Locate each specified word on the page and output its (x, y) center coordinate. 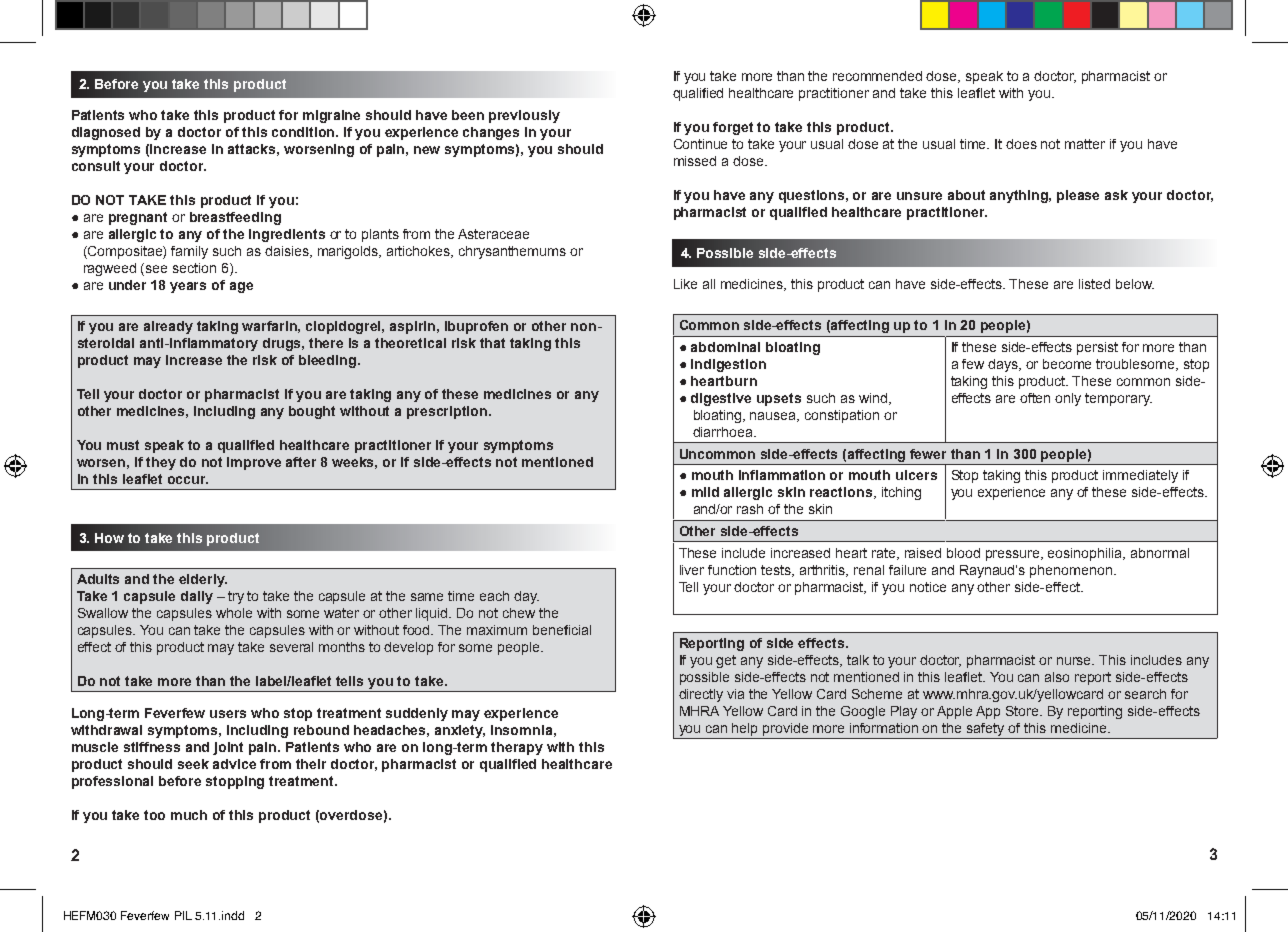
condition (305, 132)
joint (228, 748)
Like (685, 284)
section (194, 268)
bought (312, 412)
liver (692, 570)
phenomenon (1071, 571)
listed (1094, 284)
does (1021, 144)
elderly (203, 580)
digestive (721, 399)
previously (524, 116)
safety (986, 731)
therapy (517, 748)
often (1035, 398)
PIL (183, 915)
